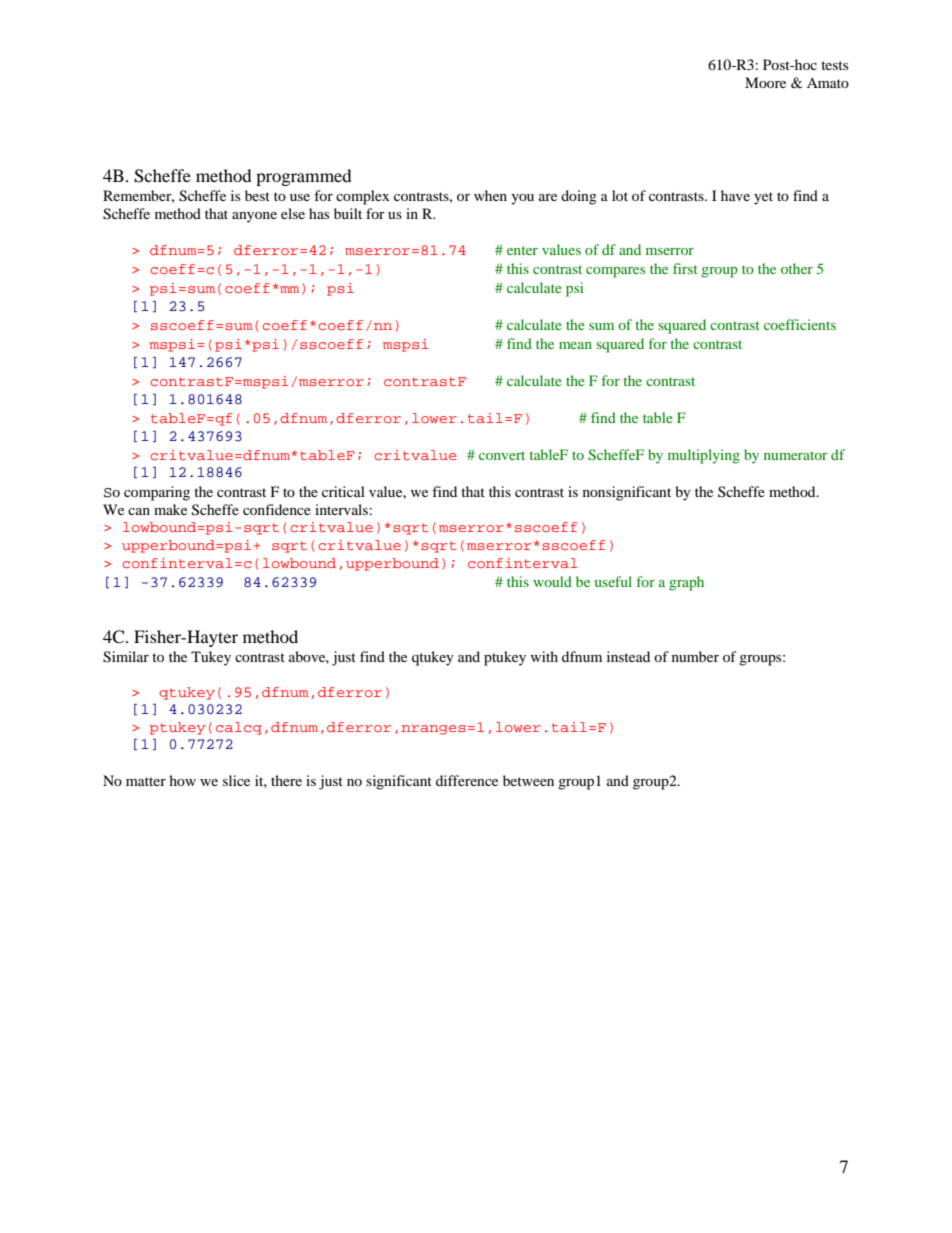 Image resolution: width=952 pixels, height=1233 pixels. I want to click on convert, so click(502, 455).
